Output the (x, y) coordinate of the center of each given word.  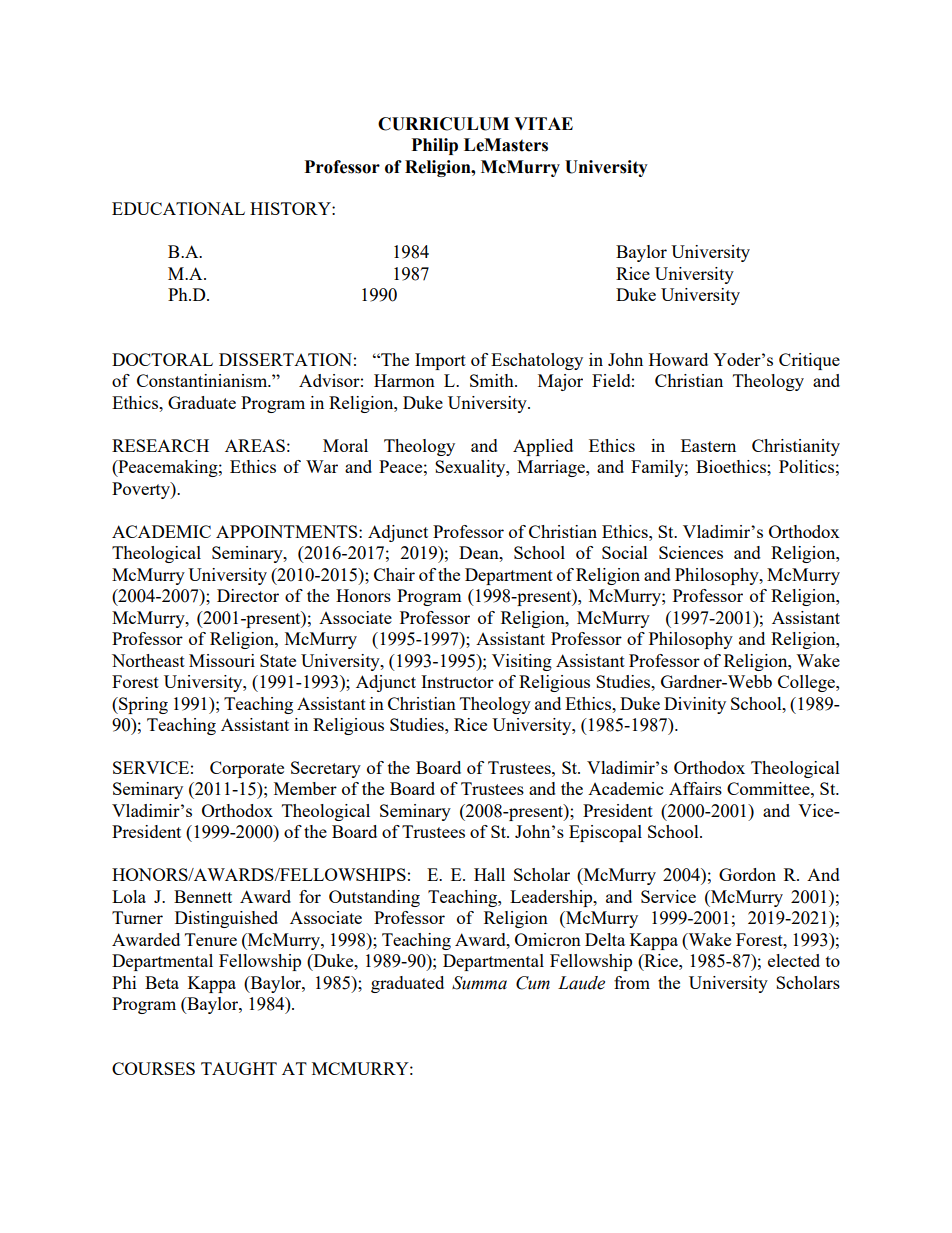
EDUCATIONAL (178, 208)
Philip (435, 146)
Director (248, 595)
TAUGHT (239, 1068)
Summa (479, 983)
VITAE (543, 123)
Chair (394, 574)
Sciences (691, 552)
